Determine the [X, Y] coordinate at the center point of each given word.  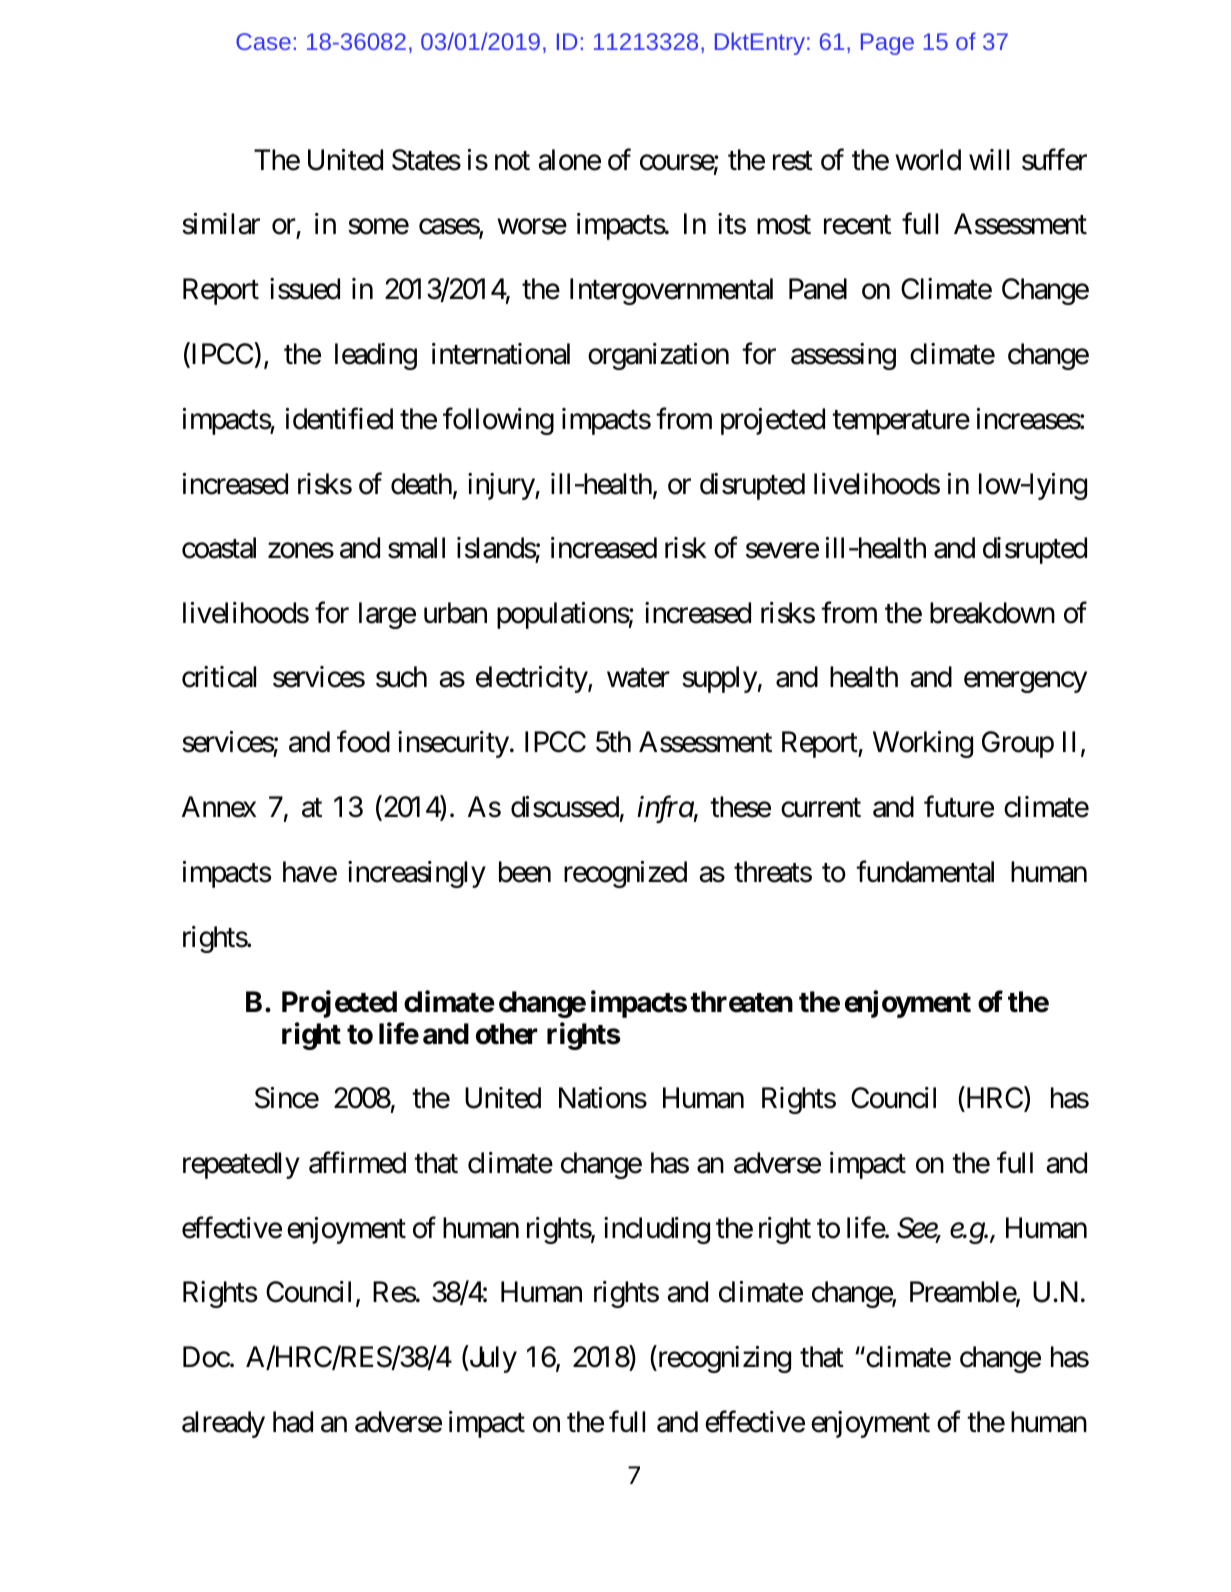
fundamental [925, 871]
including [657, 1230]
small [416, 548]
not [512, 161]
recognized [625, 874]
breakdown [992, 613]
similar [221, 224]
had [293, 1422]
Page [887, 44]
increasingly [417, 874]
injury [502, 486]
